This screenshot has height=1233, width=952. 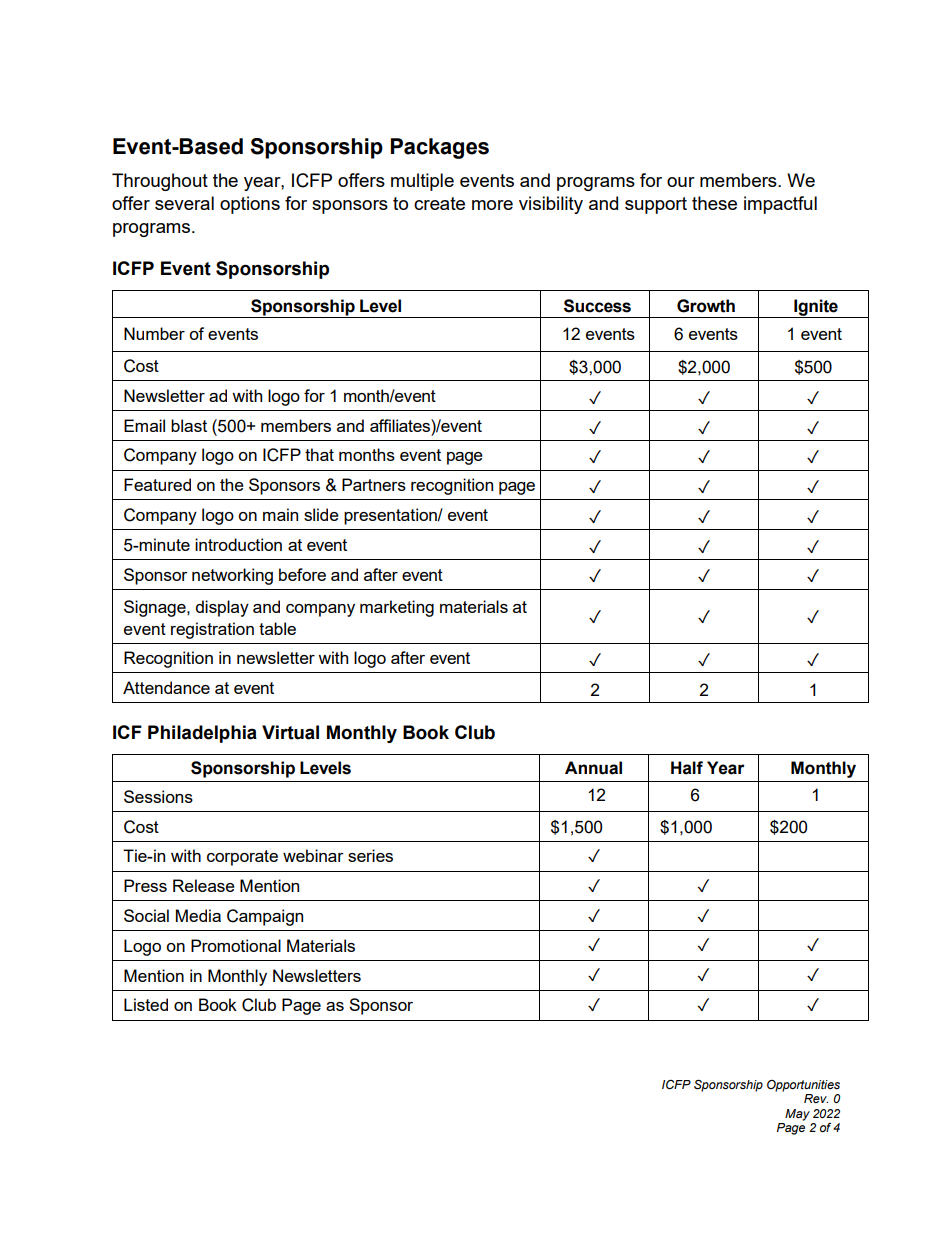 I want to click on registration, so click(x=212, y=630).
